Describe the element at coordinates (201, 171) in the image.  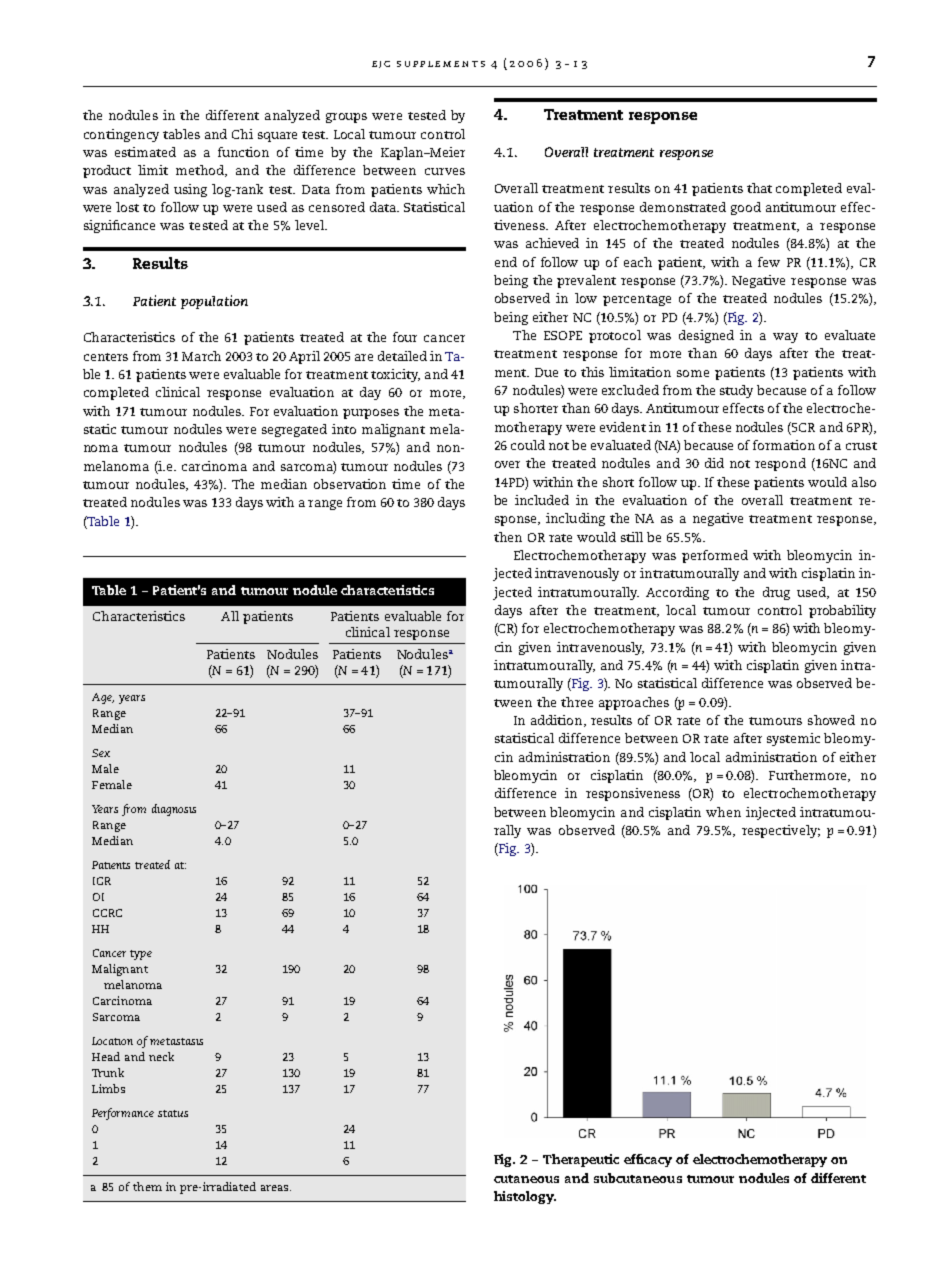
I see `method` at that location.
